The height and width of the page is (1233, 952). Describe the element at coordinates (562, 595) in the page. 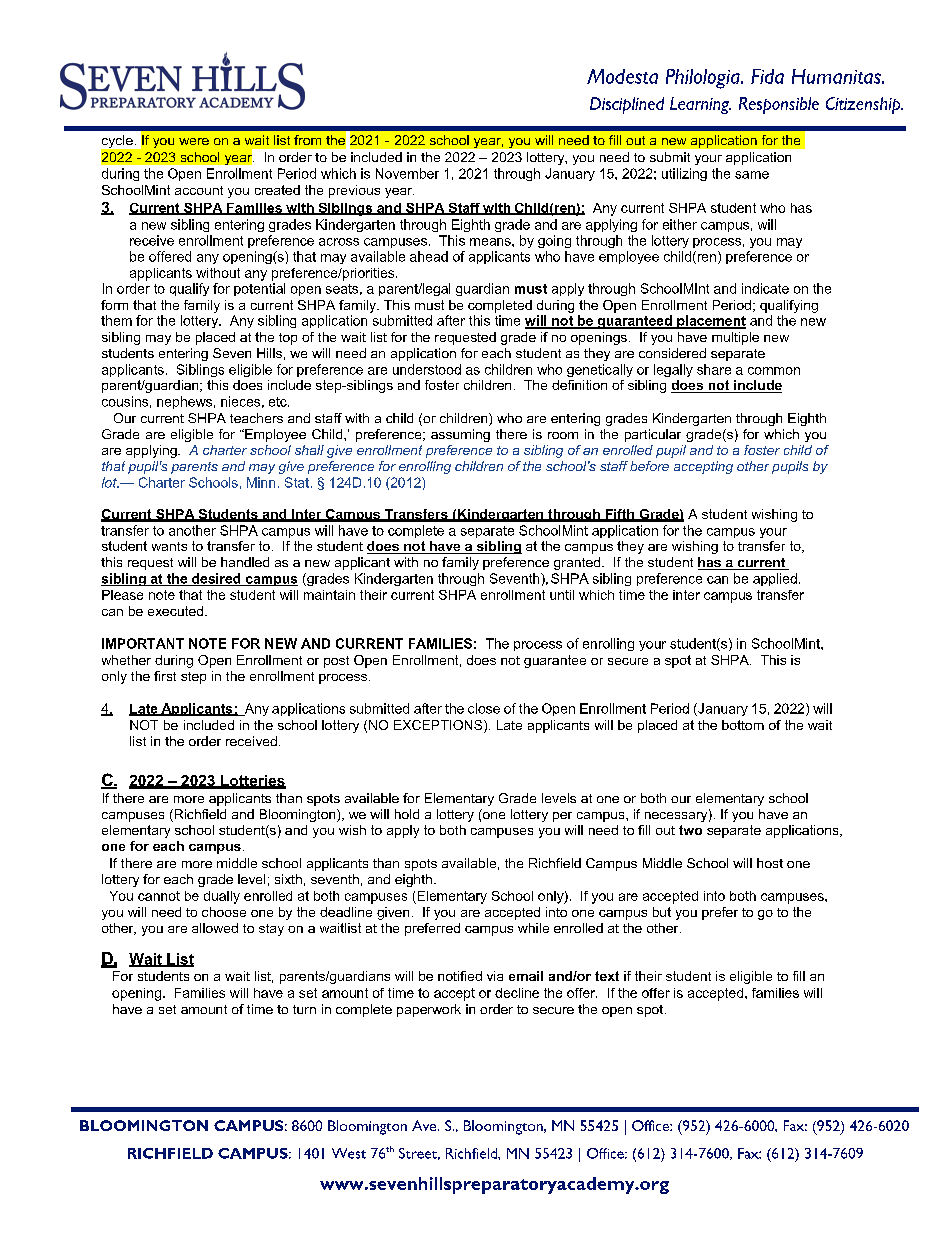

I see `until` at that location.
